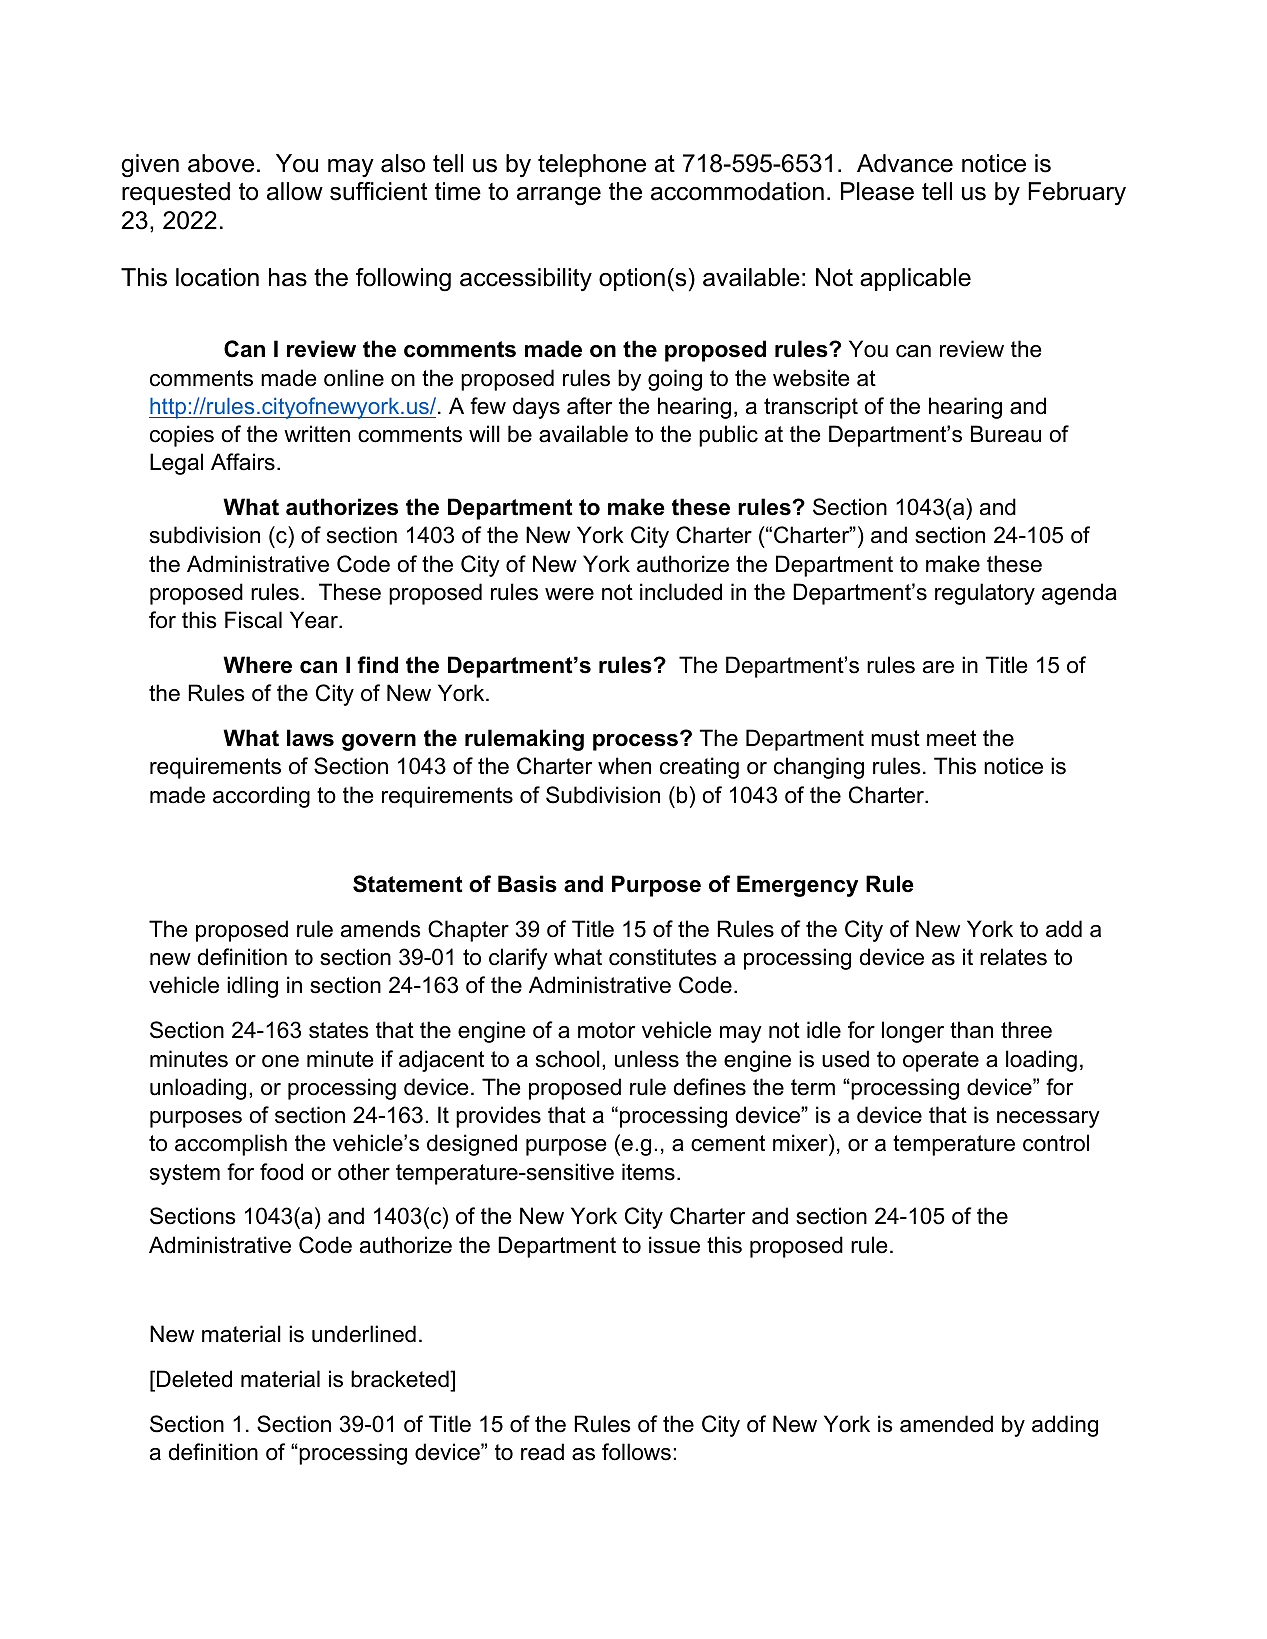 The width and height of the image is (1267, 1639). I want to click on amended, so click(946, 1424).
